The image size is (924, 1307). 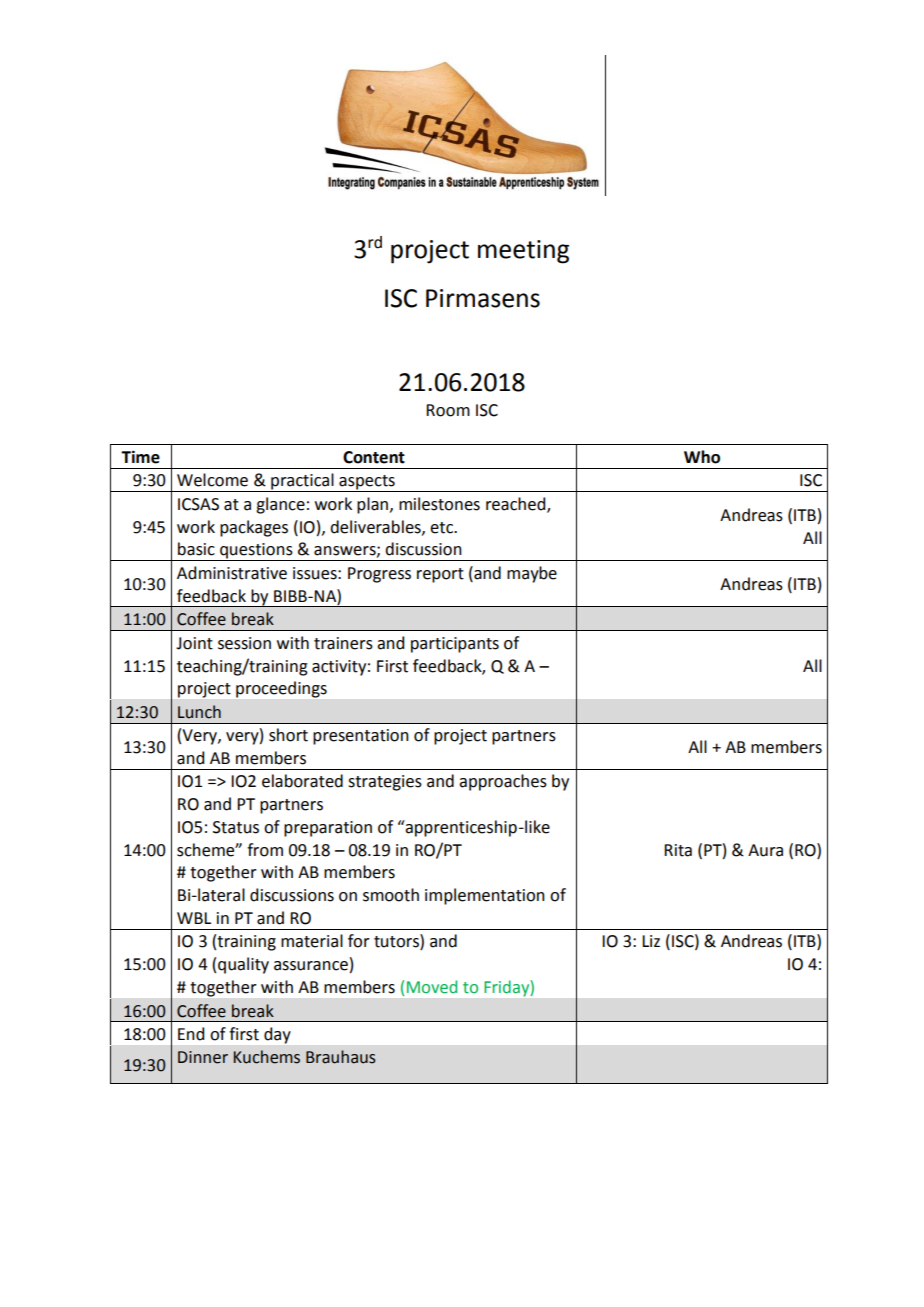 What do you see at coordinates (191, 1034) in the screenshot?
I see `End` at bounding box center [191, 1034].
